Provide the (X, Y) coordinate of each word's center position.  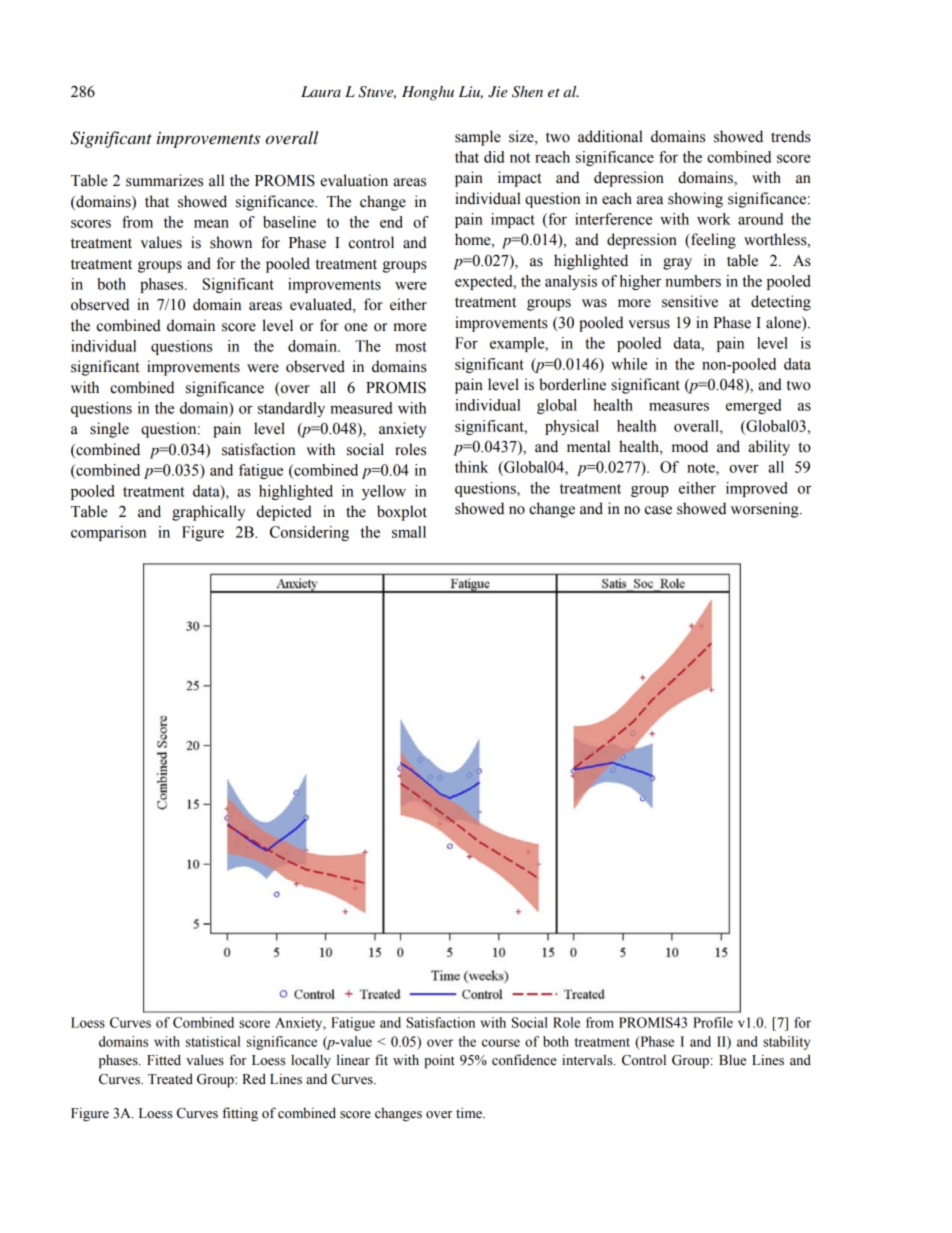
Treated (170, 1079)
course (501, 1043)
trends (791, 136)
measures (679, 407)
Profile (713, 1022)
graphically (208, 513)
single (109, 430)
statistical (213, 1041)
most (411, 347)
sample (478, 138)
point (439, 1061)
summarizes (164, 180)
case (658, 510)
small (409, 532)
